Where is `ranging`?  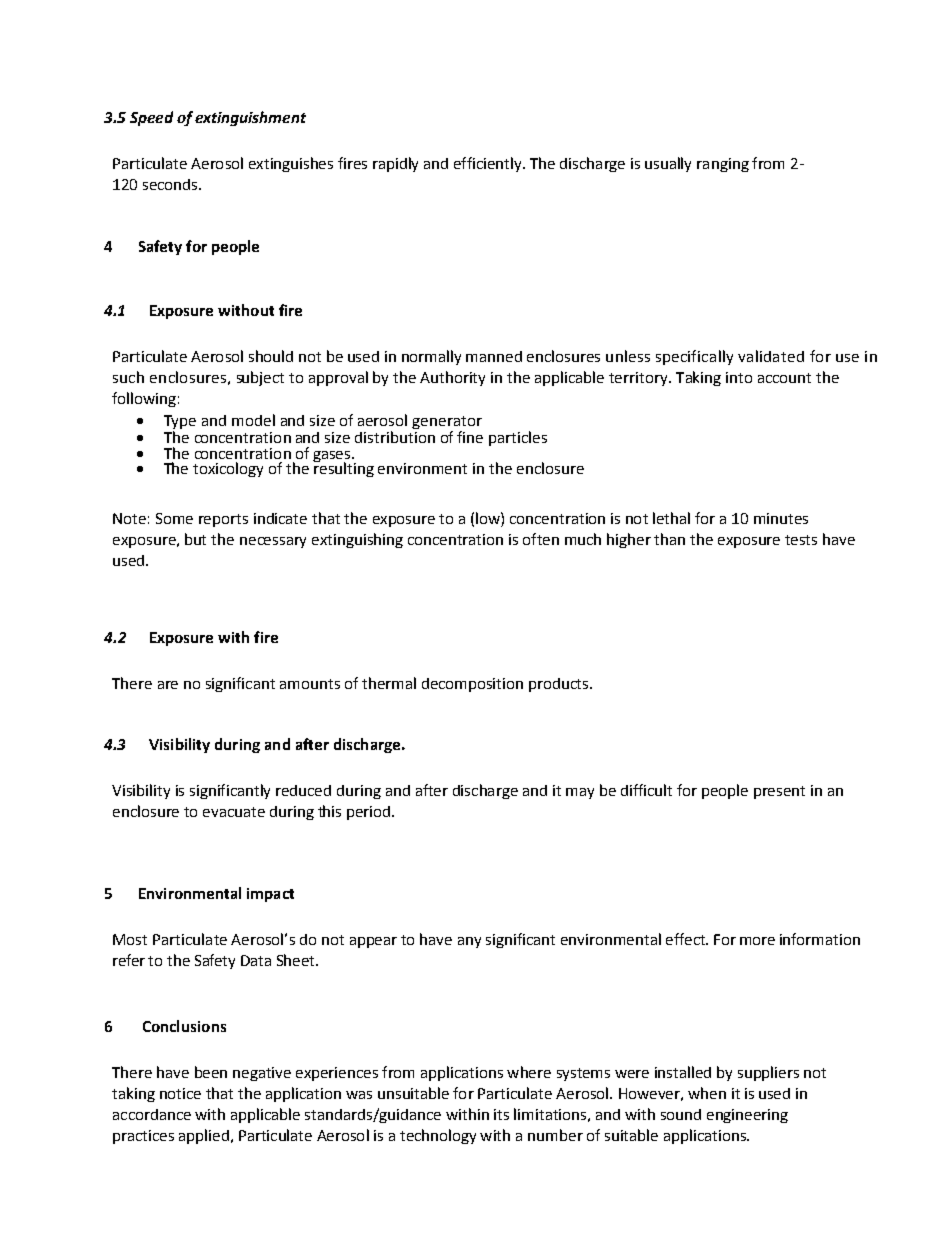 ranging is located at coordinates (723, 165).
